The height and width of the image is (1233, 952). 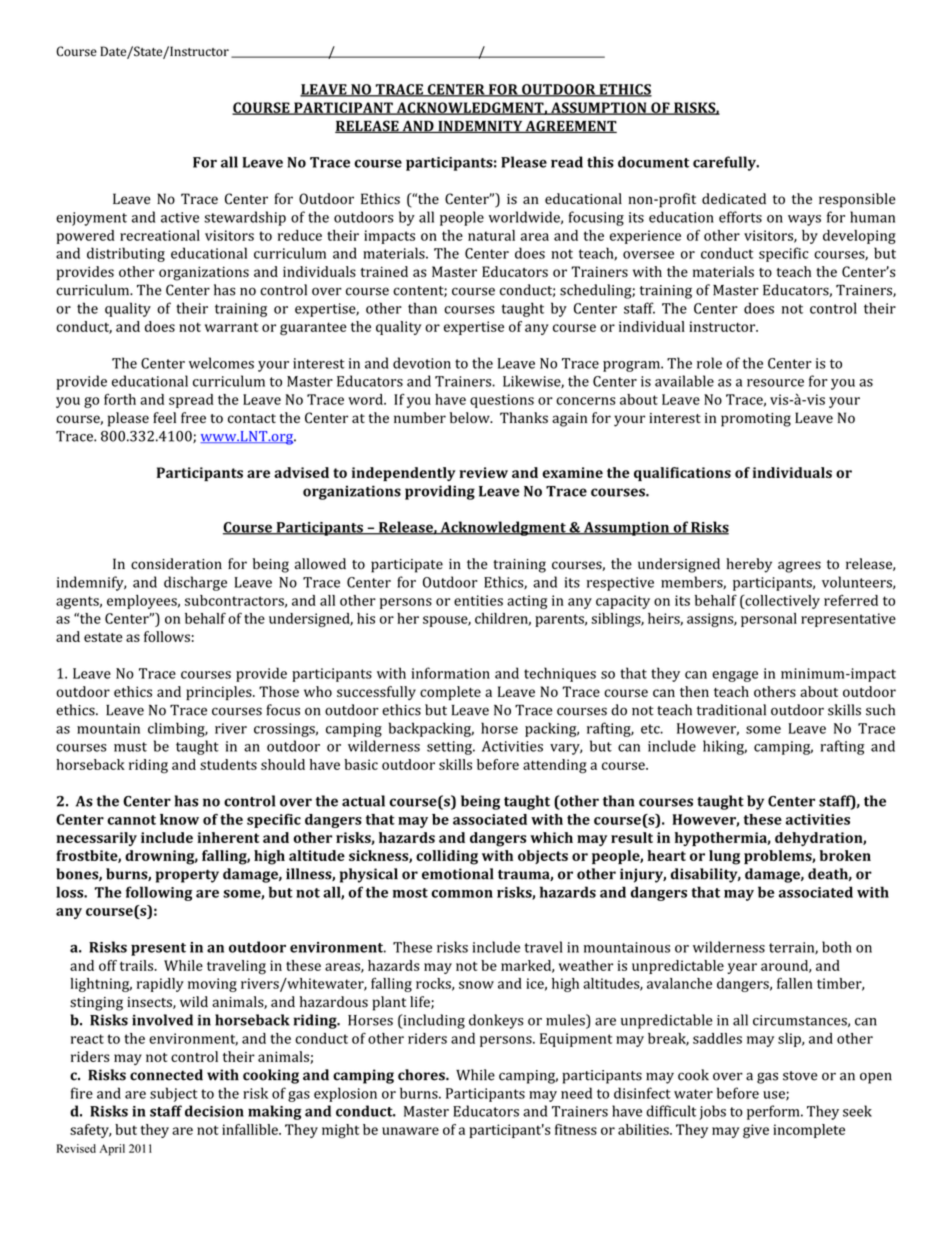 What do you see at coordinates (126, 254) in the image?
I see `distributing` at bounding box center [126, 254].
